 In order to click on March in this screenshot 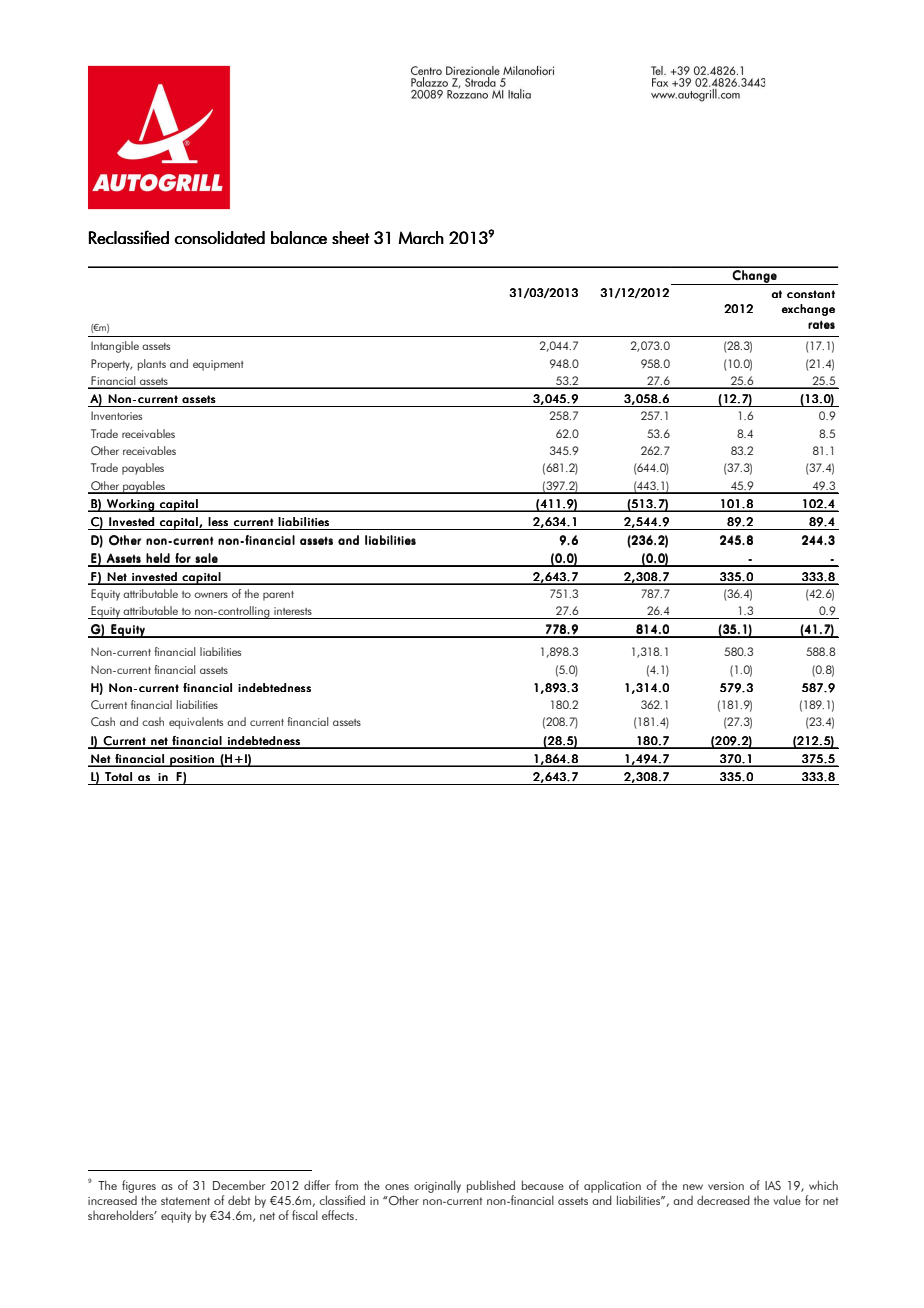, I will do `click(421, 237)`.
